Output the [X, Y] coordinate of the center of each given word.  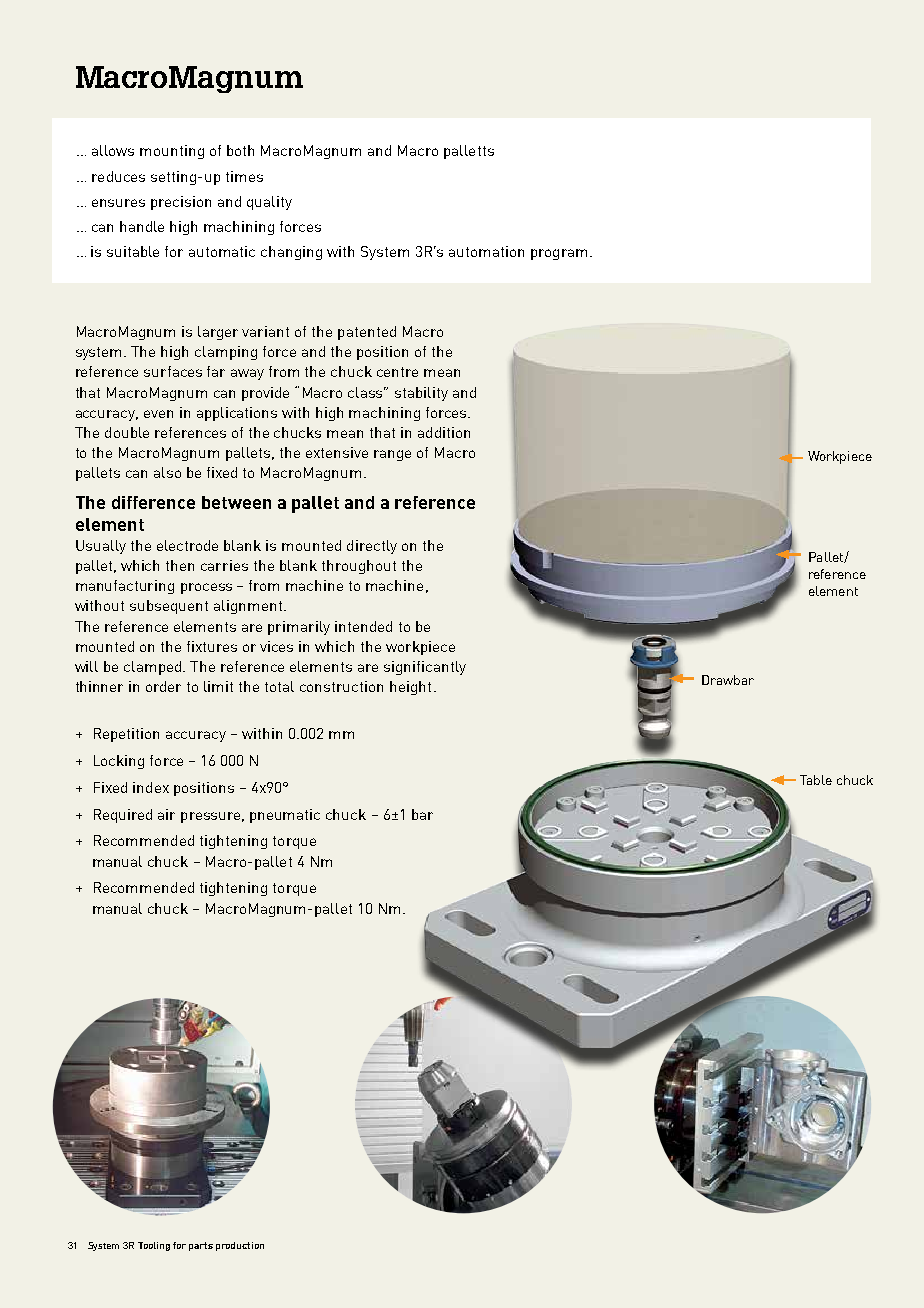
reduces [118, 176]
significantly [425, 668]
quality [269, 203]
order [163, 686]
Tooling [154, 1246]
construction [341, 686]
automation [486, 251]
